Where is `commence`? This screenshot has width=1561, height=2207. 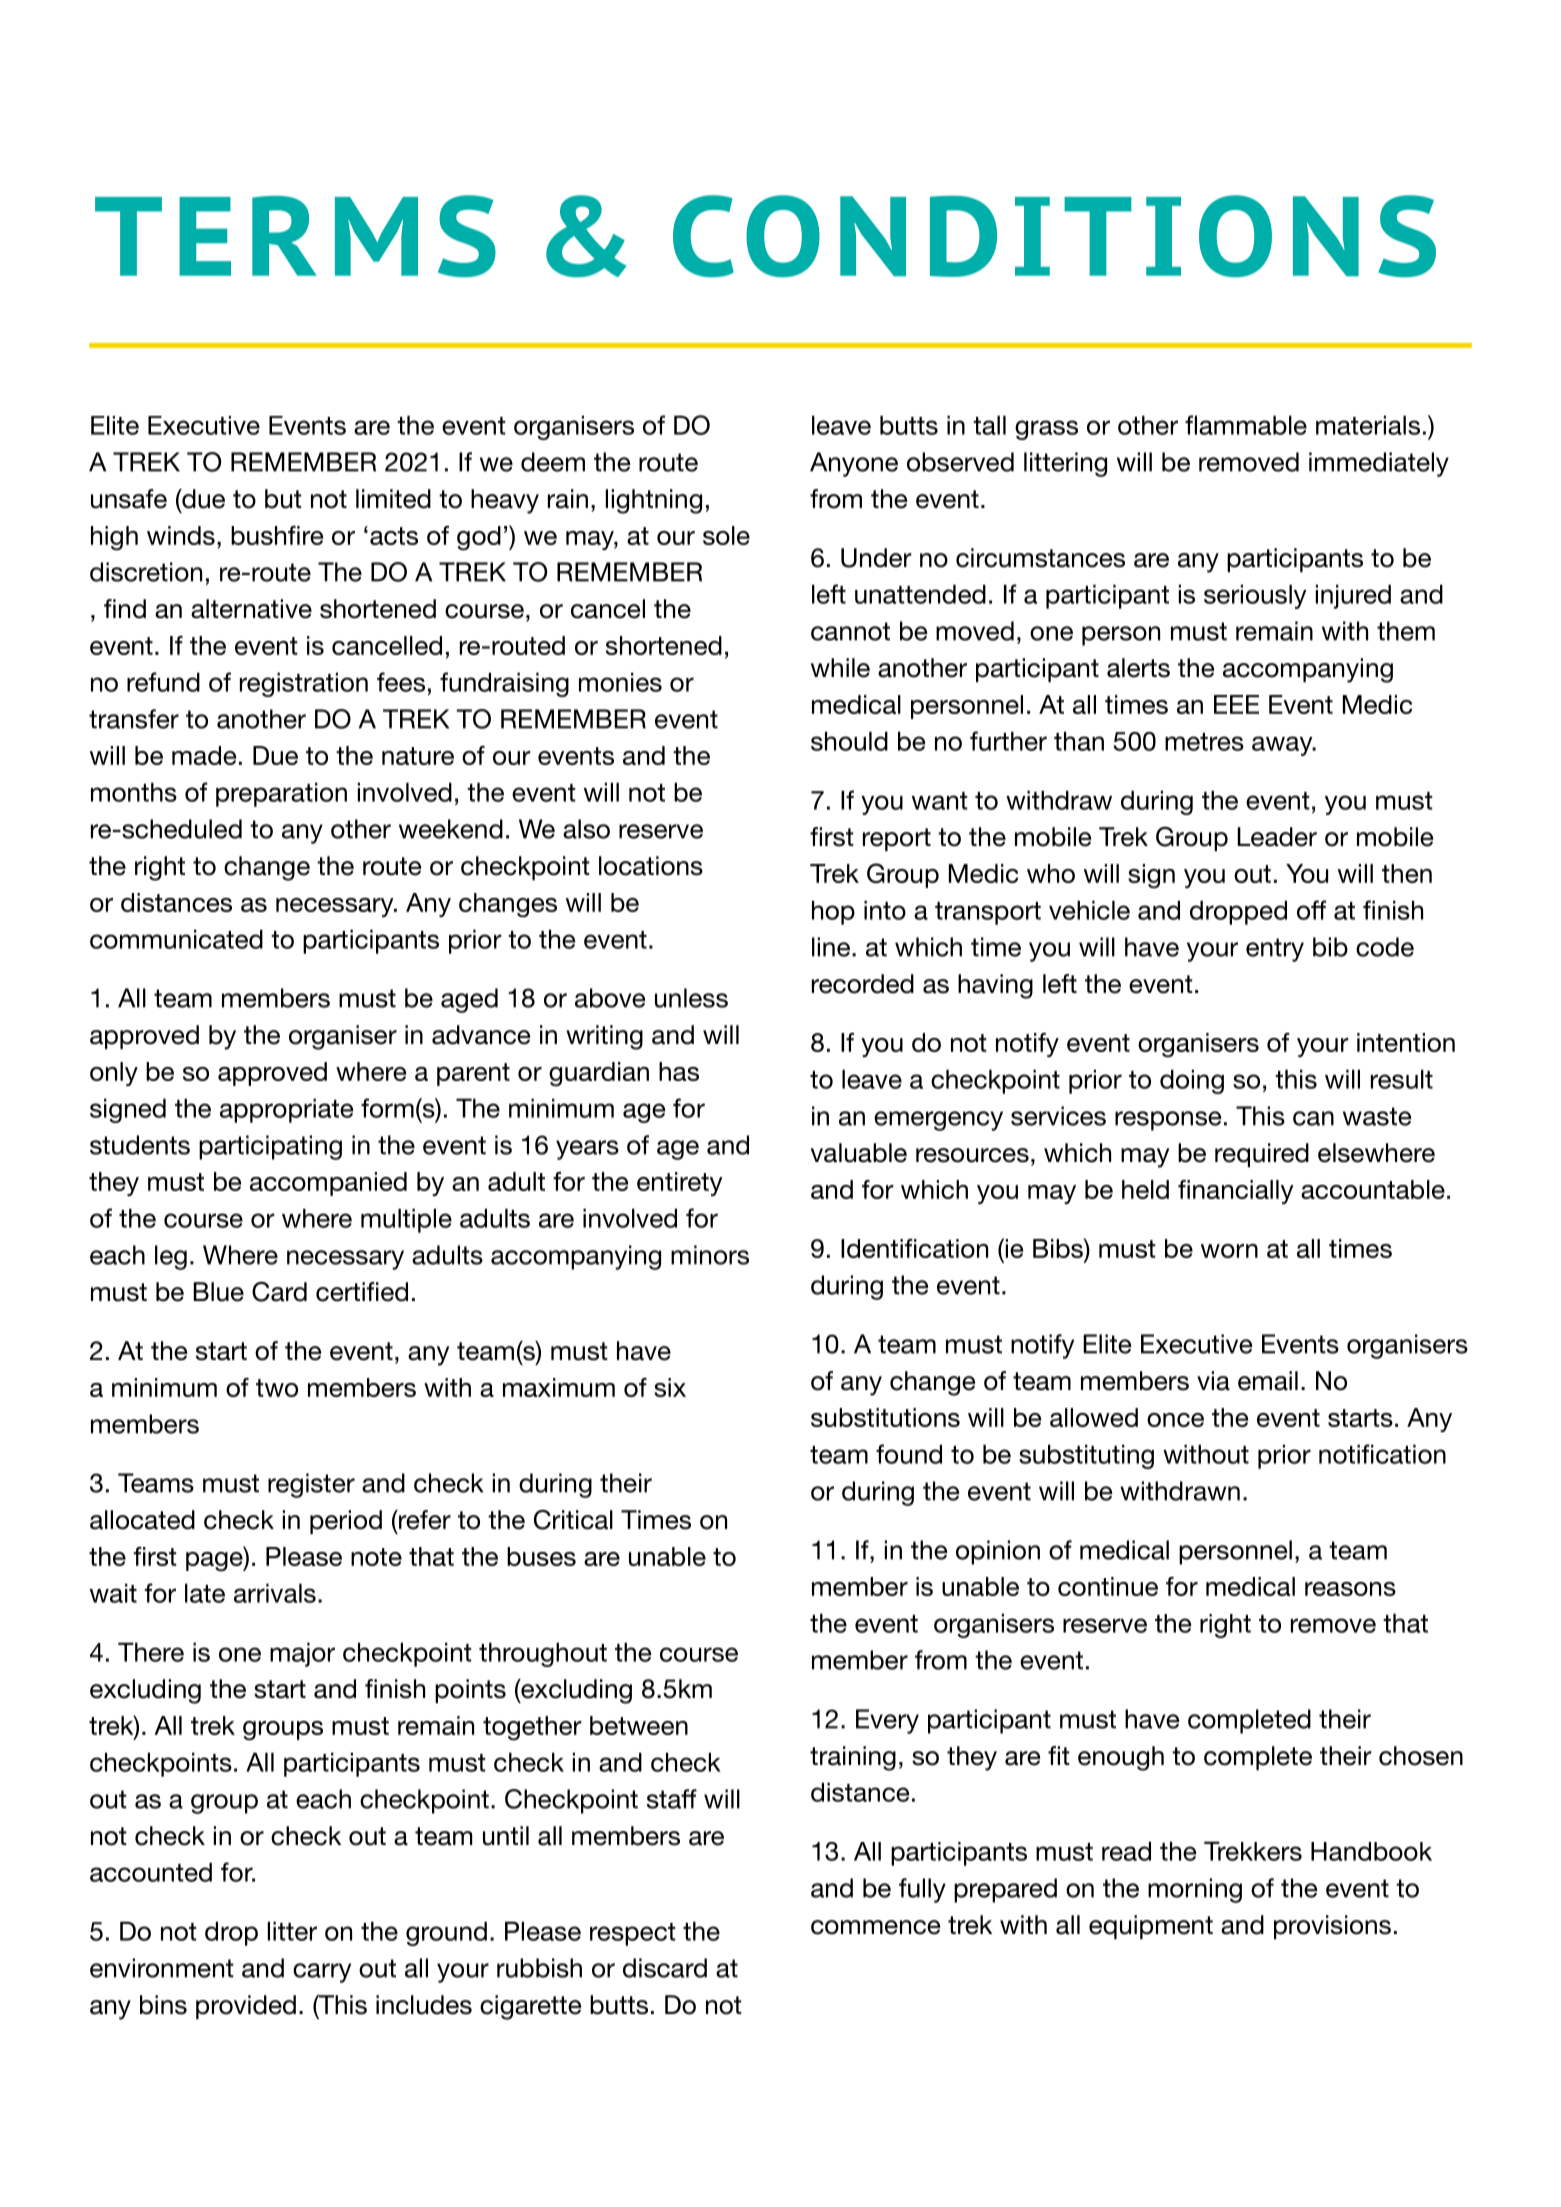 commence is located at coordinates (875, 1927).
